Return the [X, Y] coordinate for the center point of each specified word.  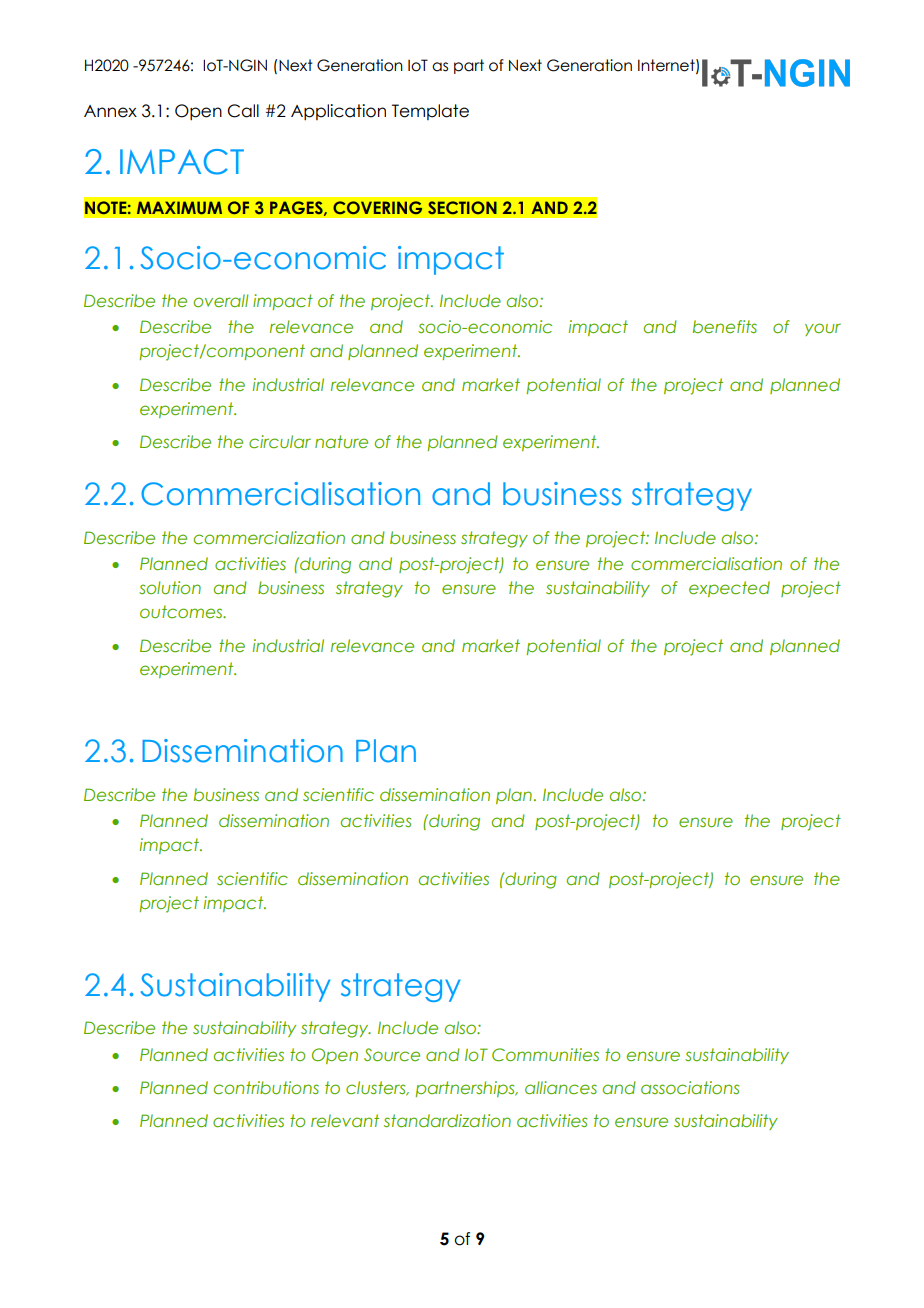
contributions [266, 1087]
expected [729, 589]
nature [341, 441]
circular [280, 441]
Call [243, 111]
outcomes [182, 611]
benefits [725, 326]
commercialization [269, 537]
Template [430, 112]
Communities [545, 1054]
